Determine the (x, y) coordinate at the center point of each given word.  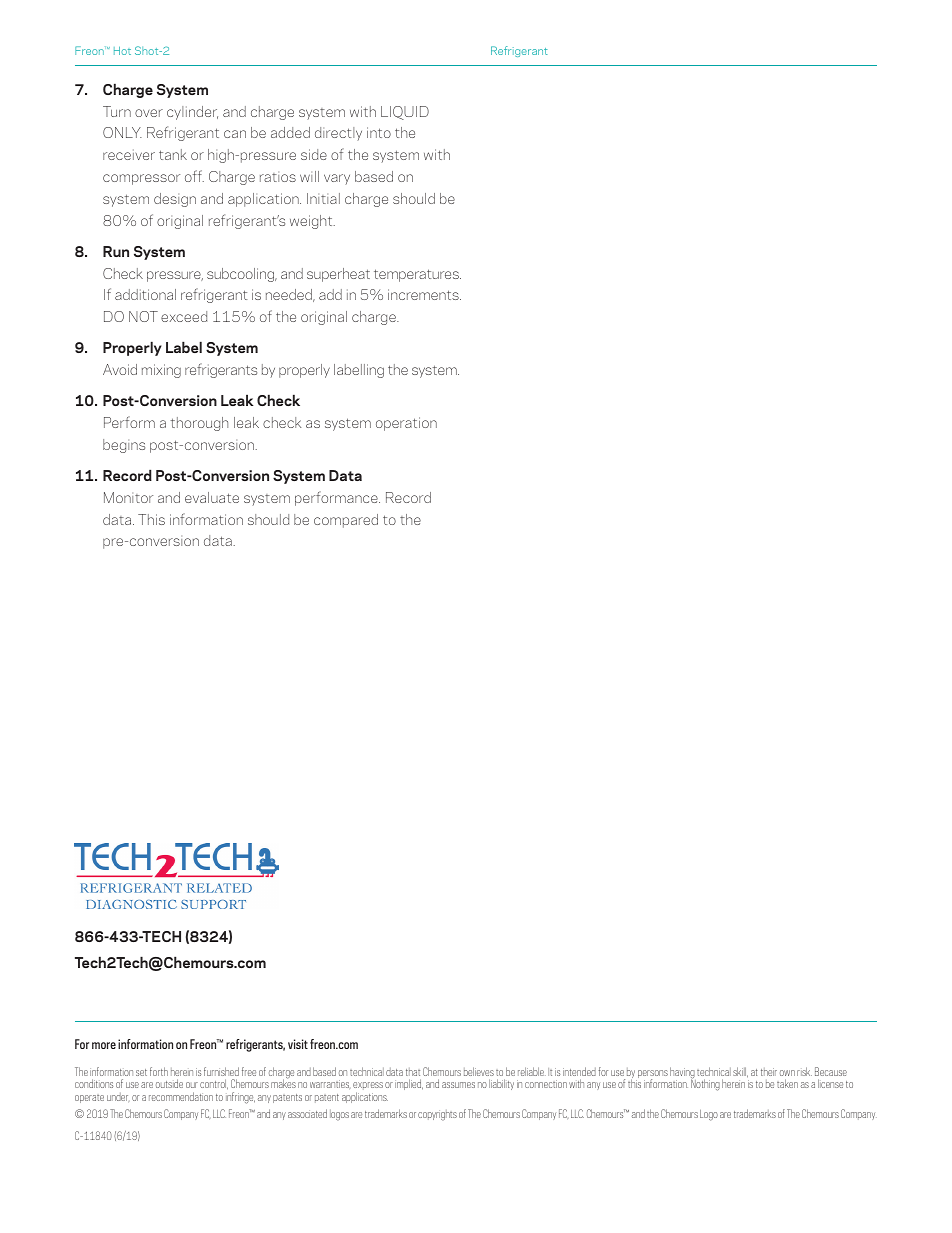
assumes (458, 1085)
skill (740, 1072)
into (379, 132)
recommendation (181, 1096)
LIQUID (405, 113)
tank (173, 154)
